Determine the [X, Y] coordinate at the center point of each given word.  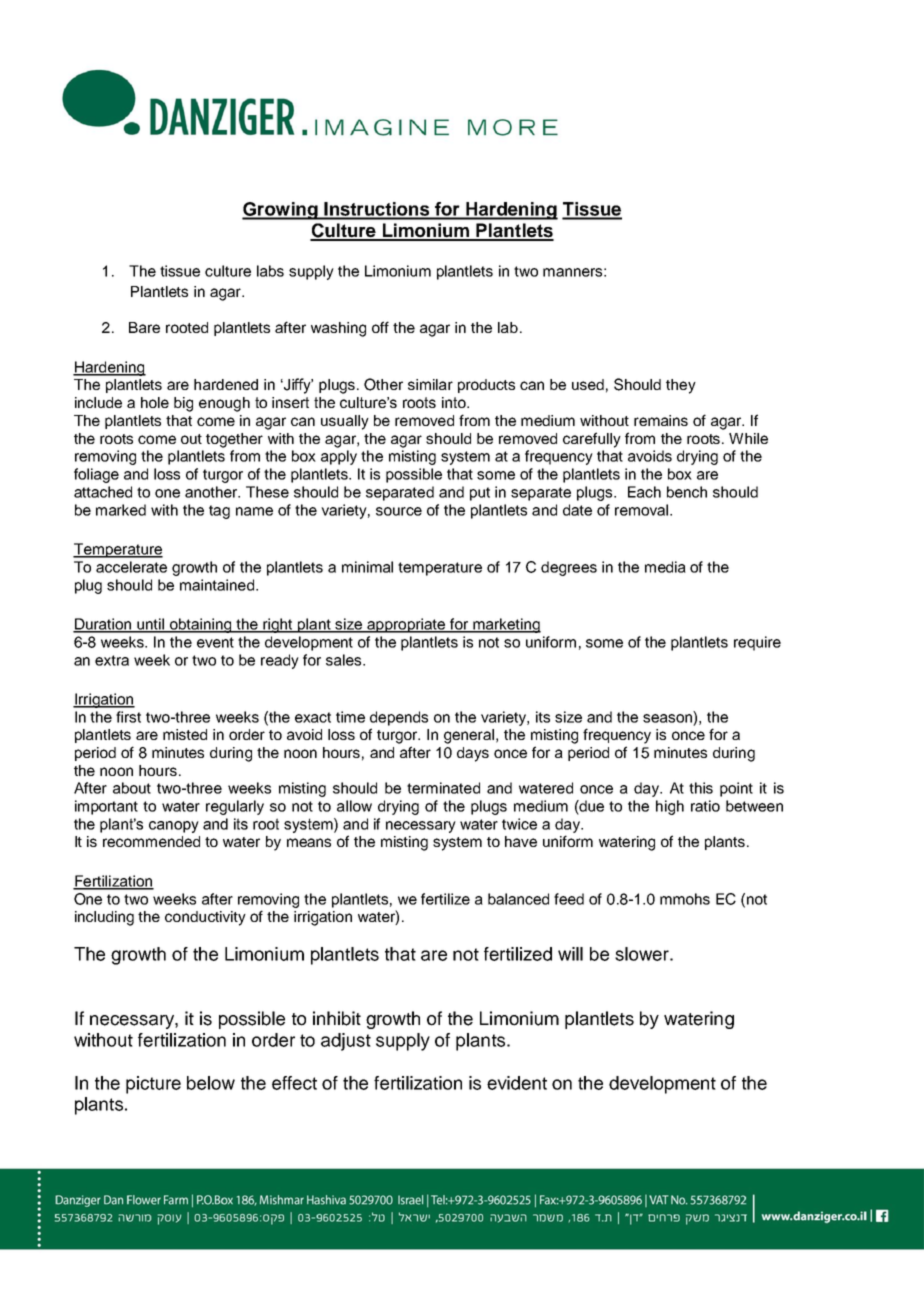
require [757, 643]
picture [153, 1085]
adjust [346, 1042]
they [681, 386]
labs [270, 271]
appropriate [406, 625]
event [215, 642]
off [380, 327]
